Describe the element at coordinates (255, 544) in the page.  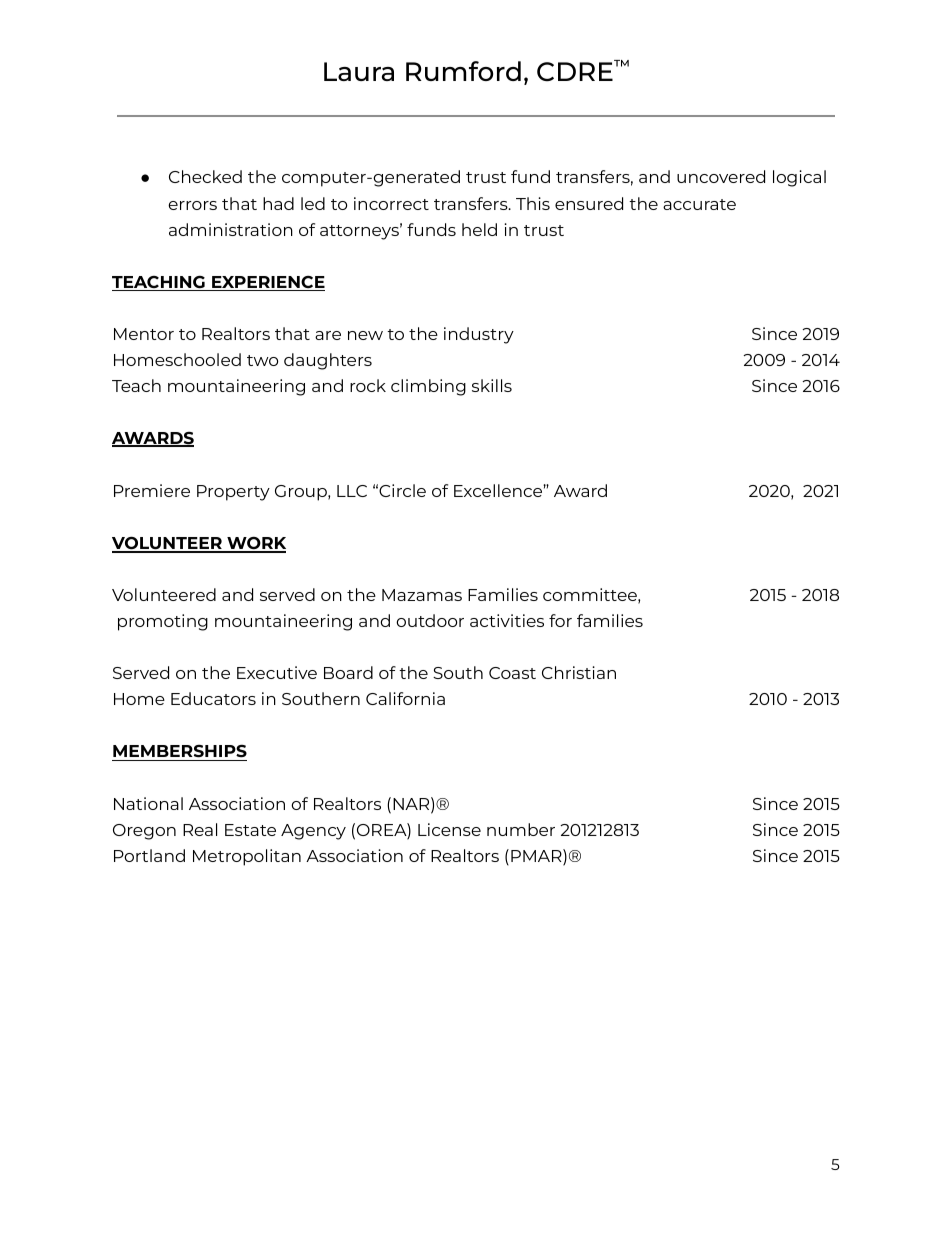
I see `WORK` at that location.
